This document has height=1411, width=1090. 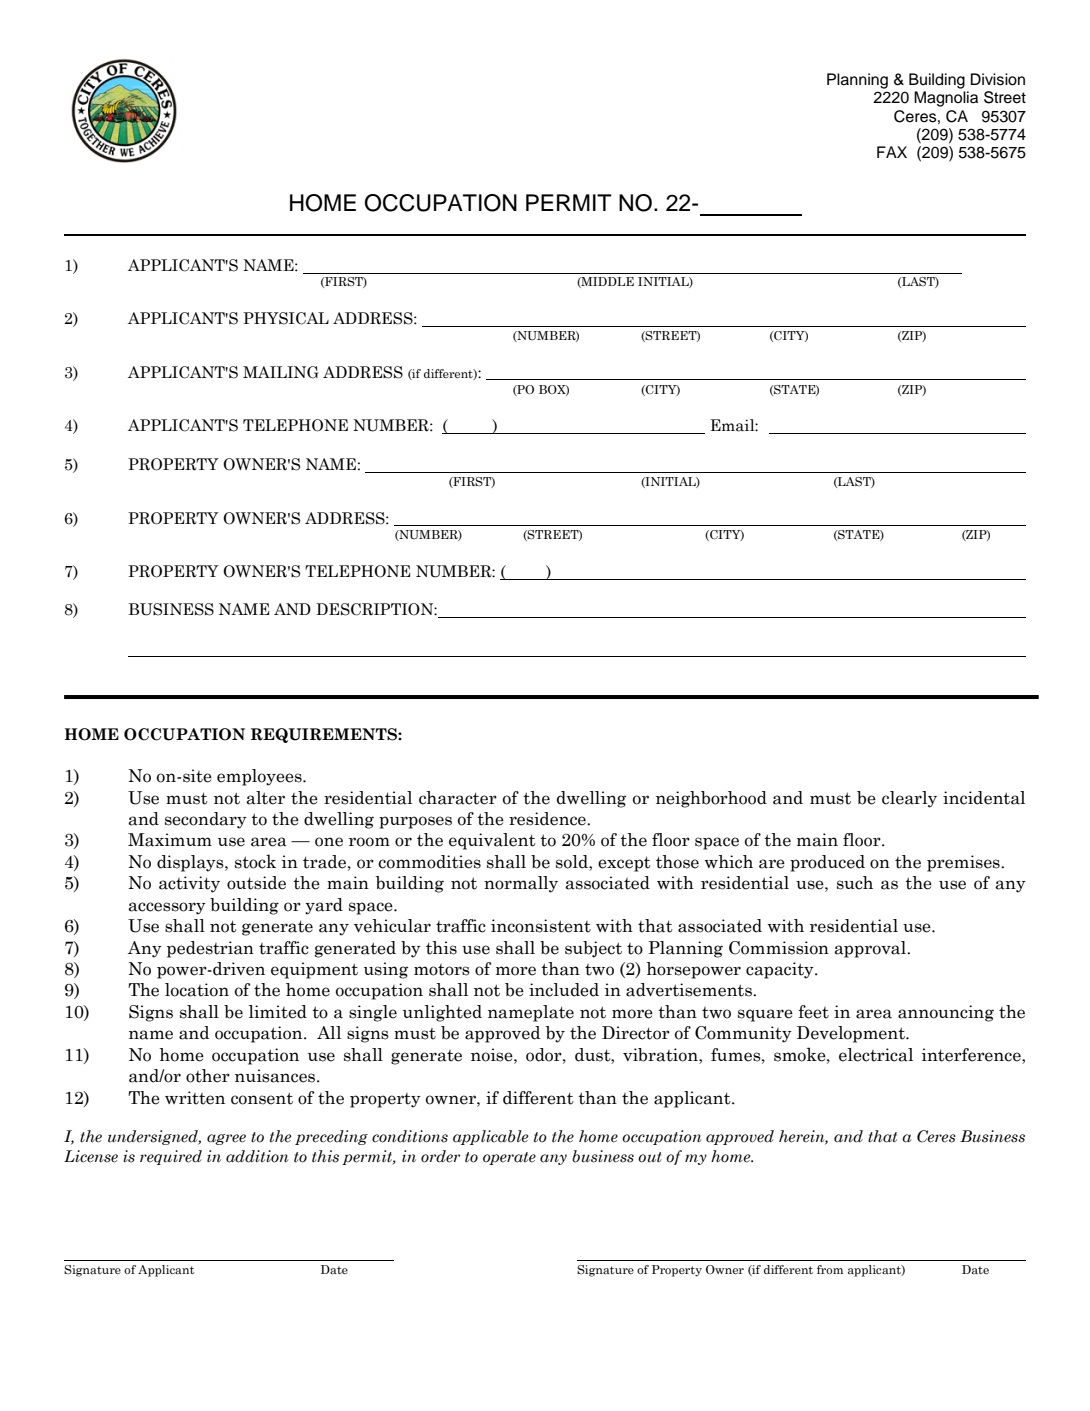 I want to click on clearly, so click(x=909, y=799).
